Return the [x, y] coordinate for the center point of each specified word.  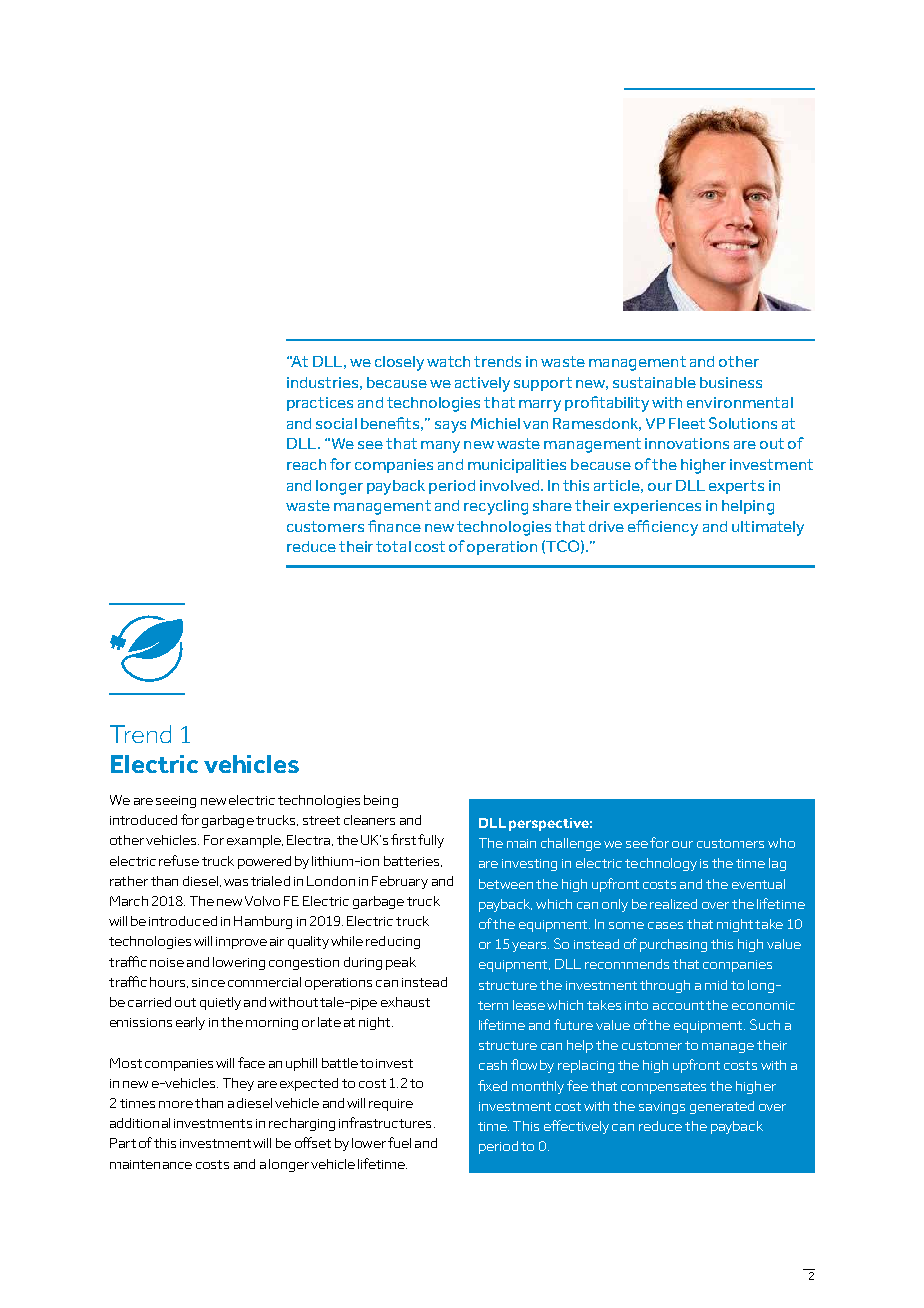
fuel [399, 1142]
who [781, 843]
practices [320, 404]
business [731, 382]
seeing [176, 802]
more [176, 1104]
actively [482, 384]
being [381, 801]
